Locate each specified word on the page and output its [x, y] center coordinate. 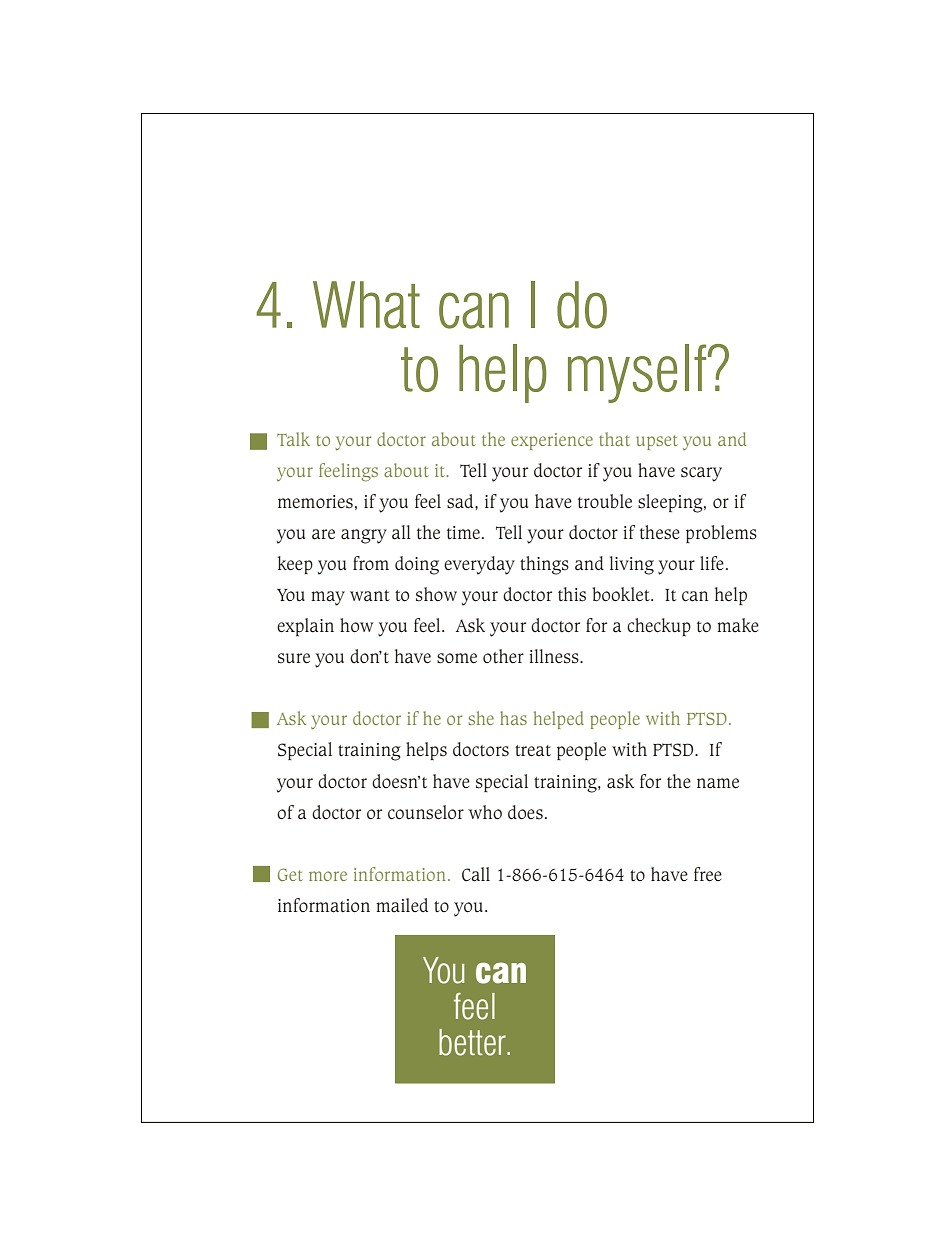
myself [638, 373]
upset [657, 442]
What [366, 305]
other [503, 656]
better [473, 1042]
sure [294, 658]
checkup [659, 627]
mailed [402, 905]
